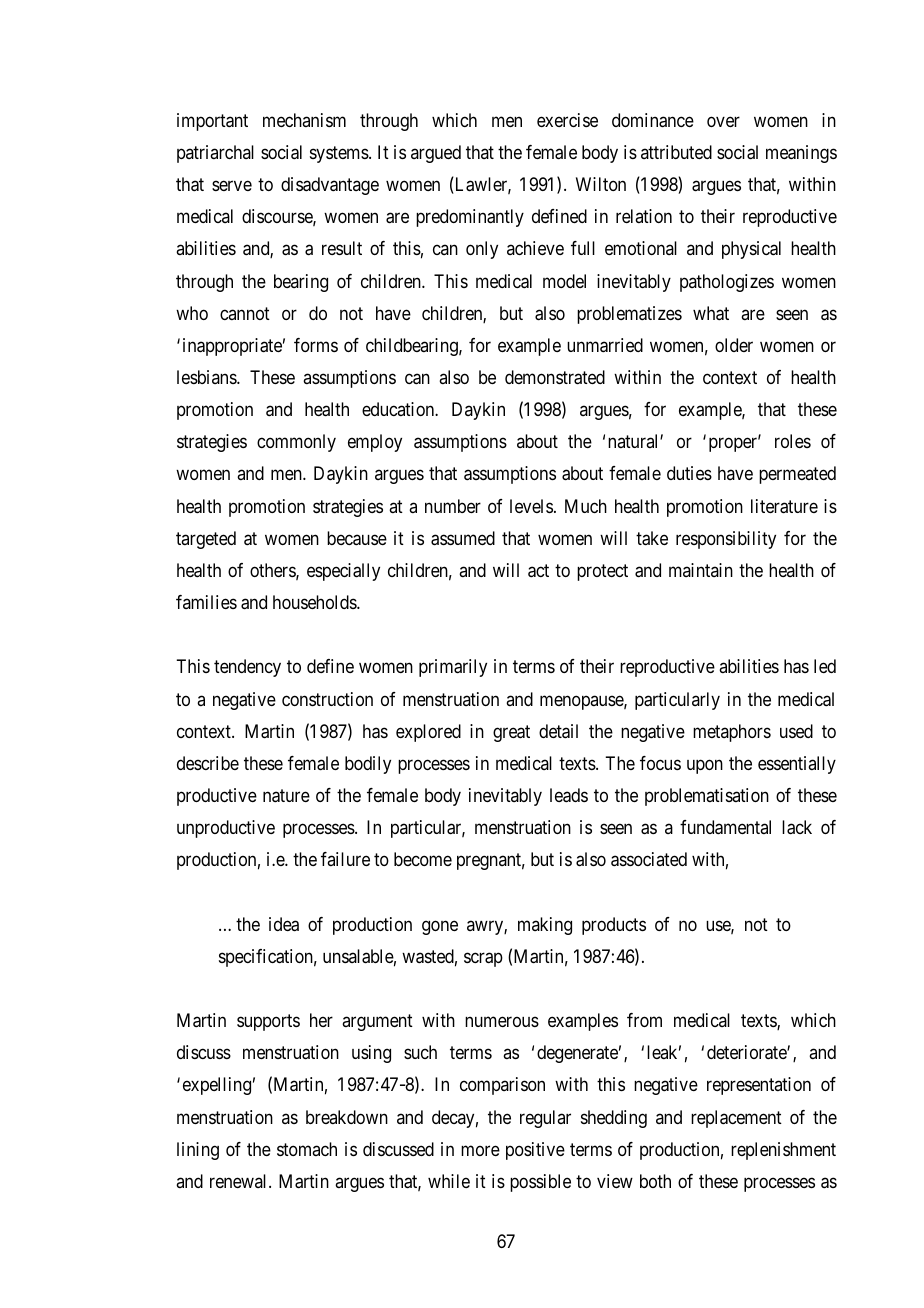  I want to click on lesbians, so click(207, 377).
